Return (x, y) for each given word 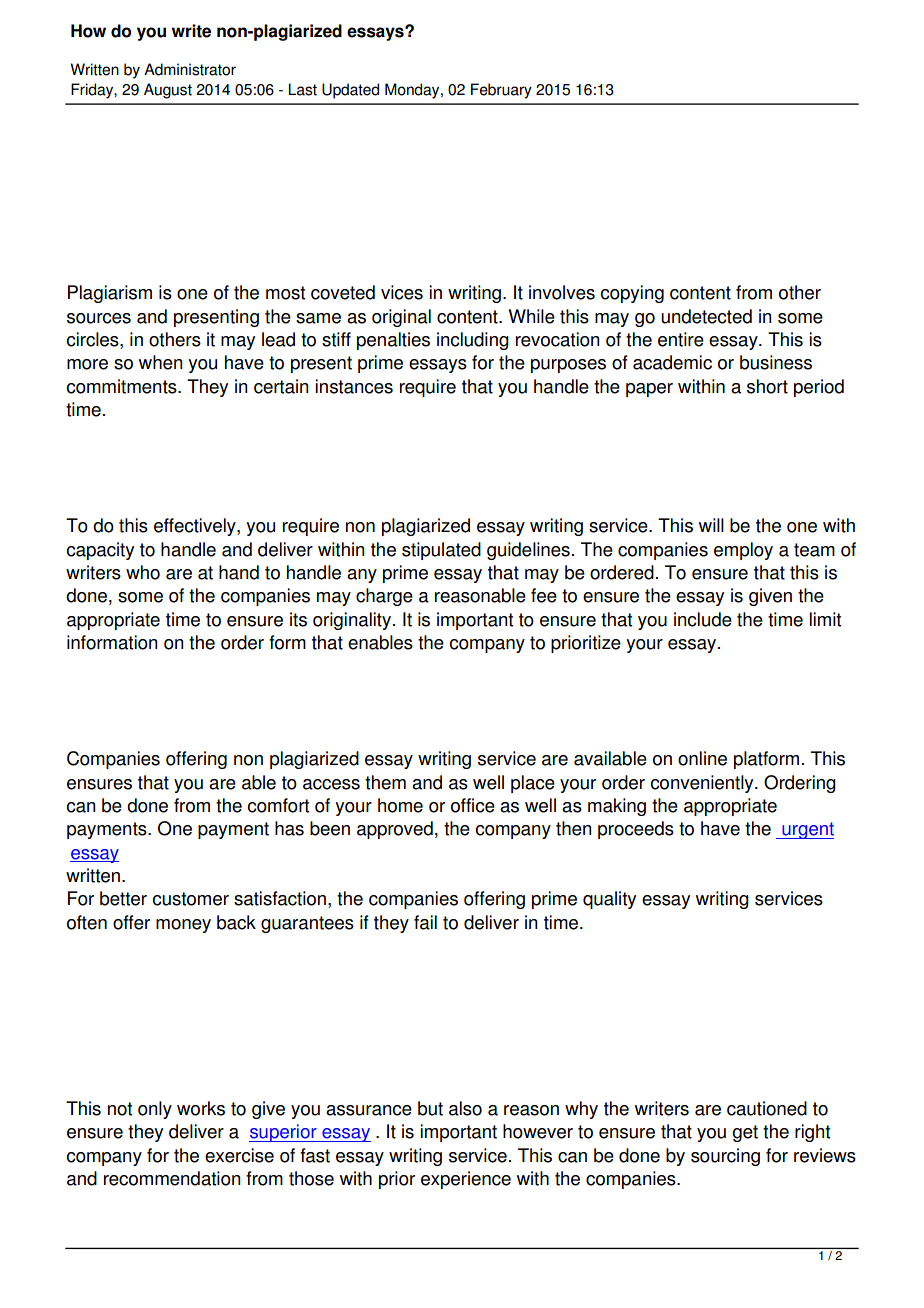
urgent (807, 830)
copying (632, 294)
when (161, 362)
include (703, 619)
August (168, 91)
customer (191, 899)
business (776, 362)
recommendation (172, 1178)
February (501, 91)
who (143, 572)
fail (425, 922)
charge (384, 597)
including (473, 341)
